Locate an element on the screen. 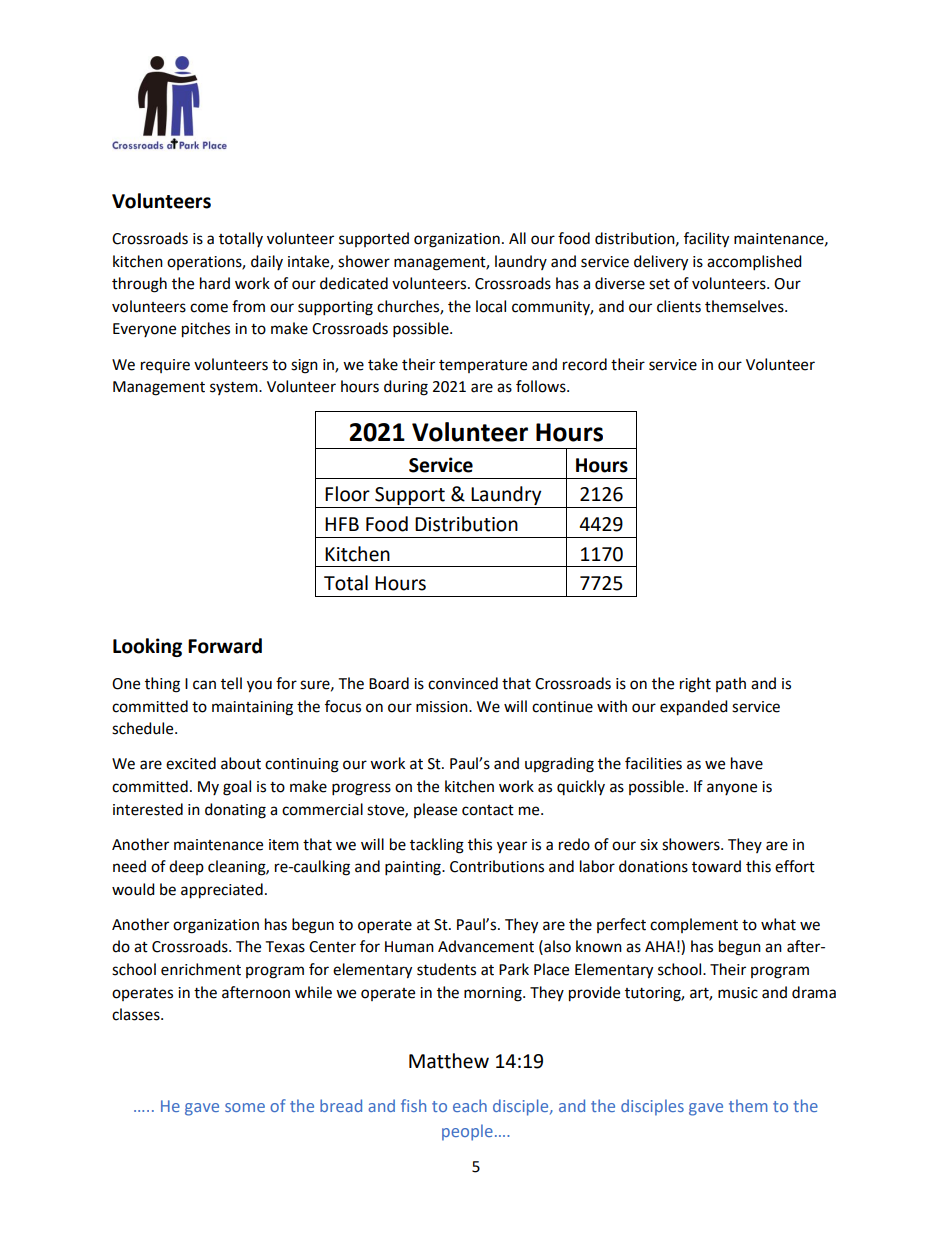 This screenshot has width=952, height=1233. record is located at coordinates (585, 364).
